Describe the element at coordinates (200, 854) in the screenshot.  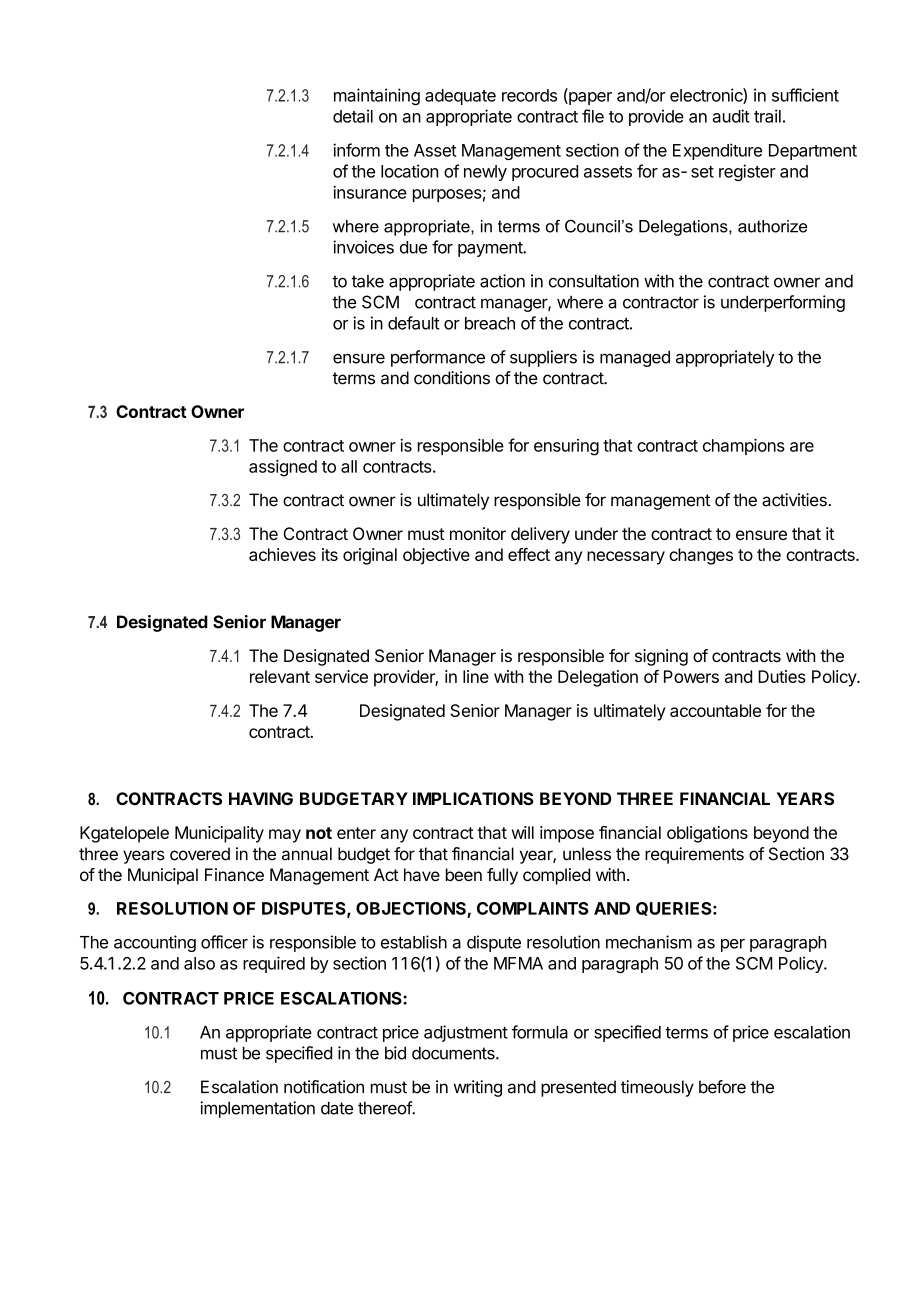
I see `covered` at that location.
